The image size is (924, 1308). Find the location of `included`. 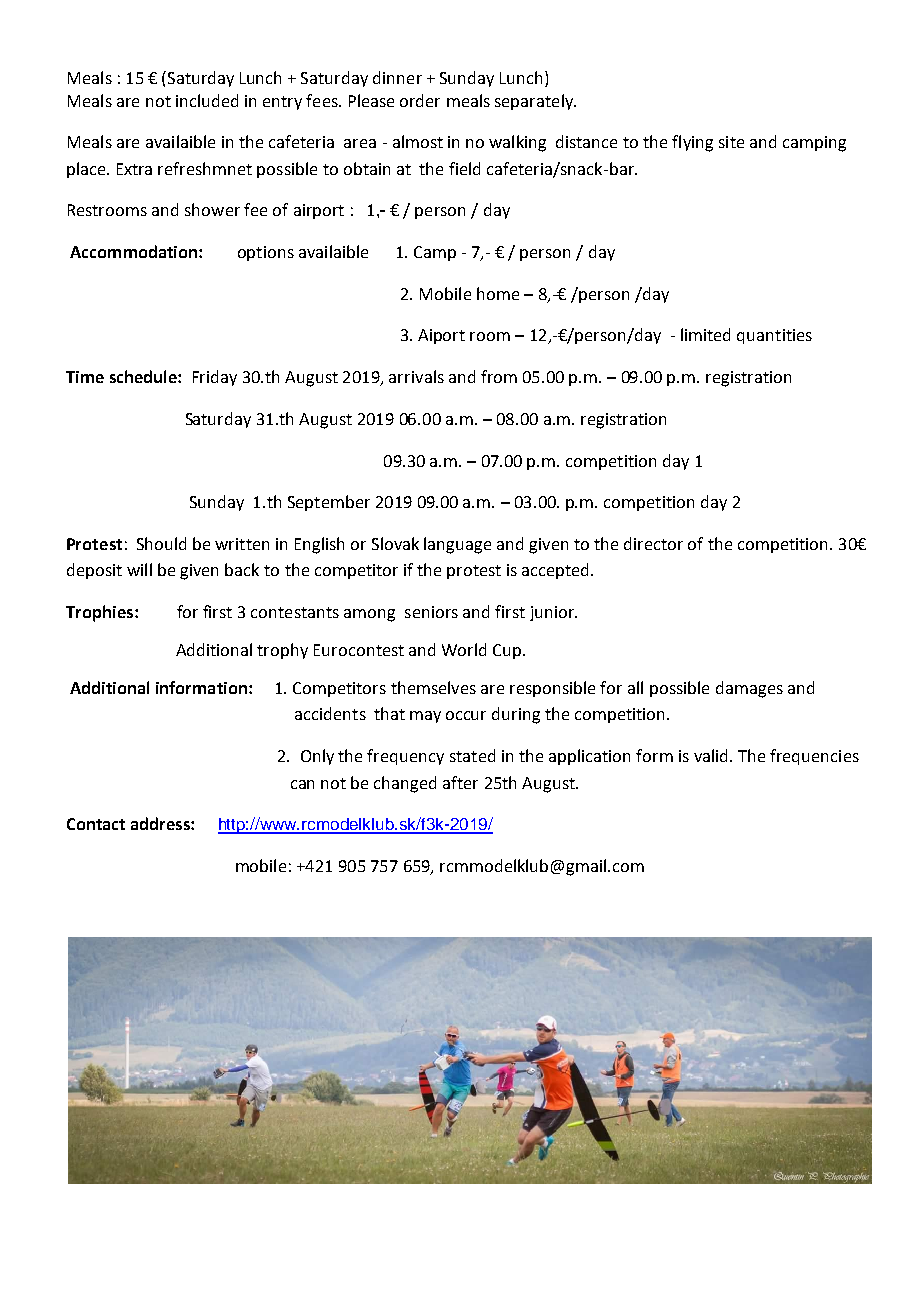

included is located at coordinates (207, 100).
